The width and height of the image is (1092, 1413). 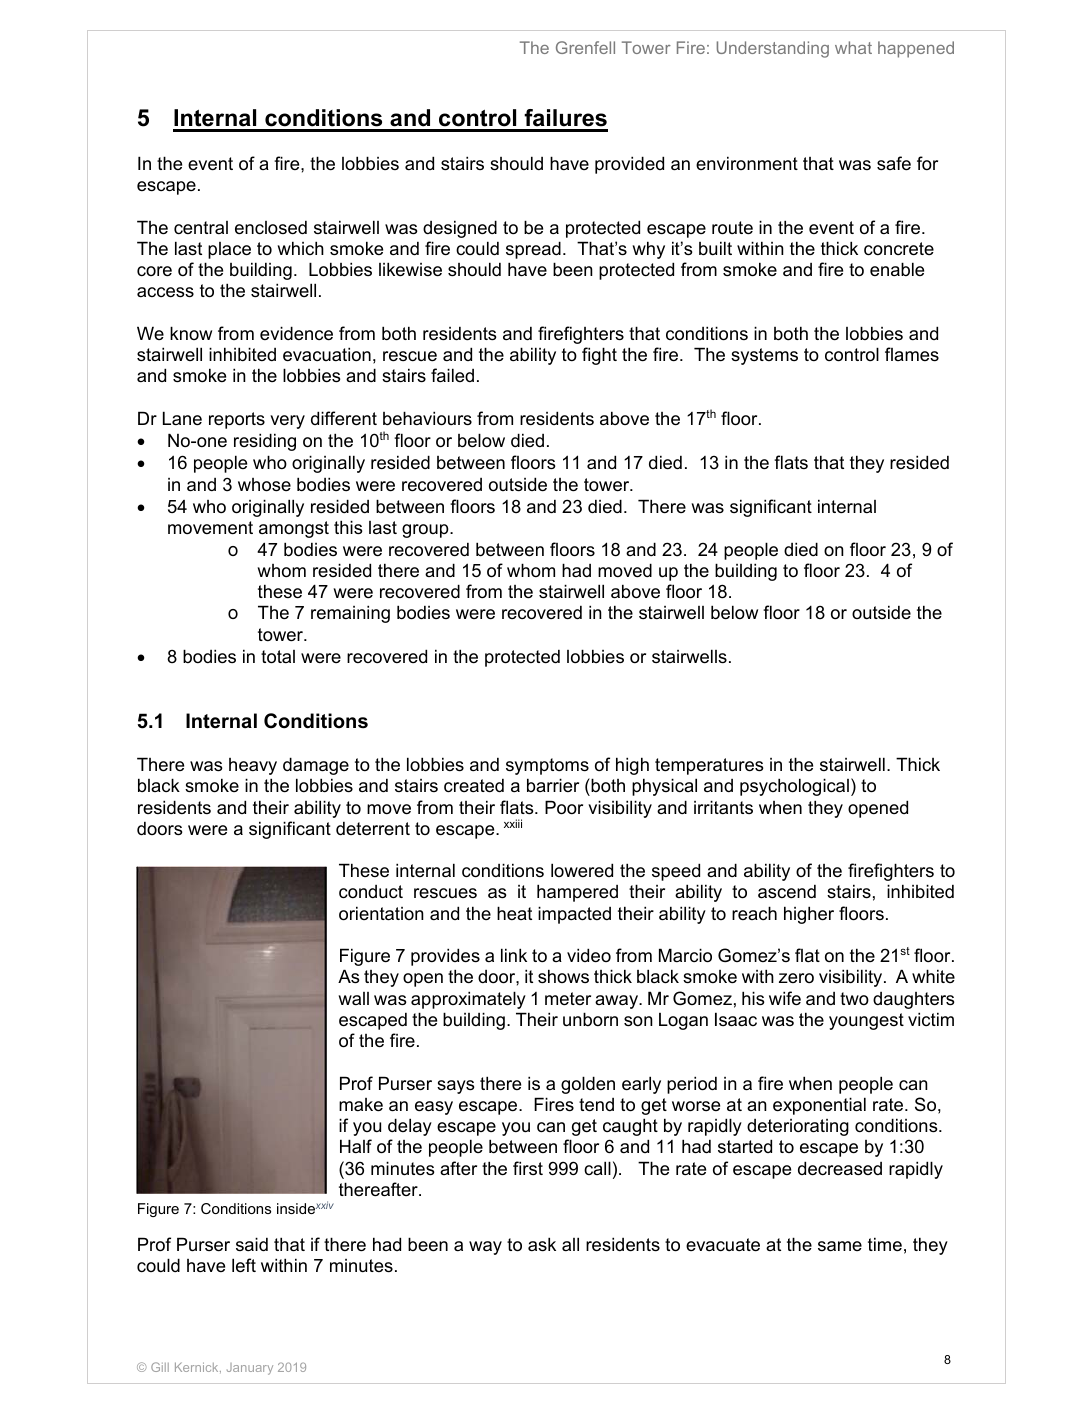 What do you see at coordinates (794, 787) in the image?
I see `psychological` at bounding box center [794, 787].
